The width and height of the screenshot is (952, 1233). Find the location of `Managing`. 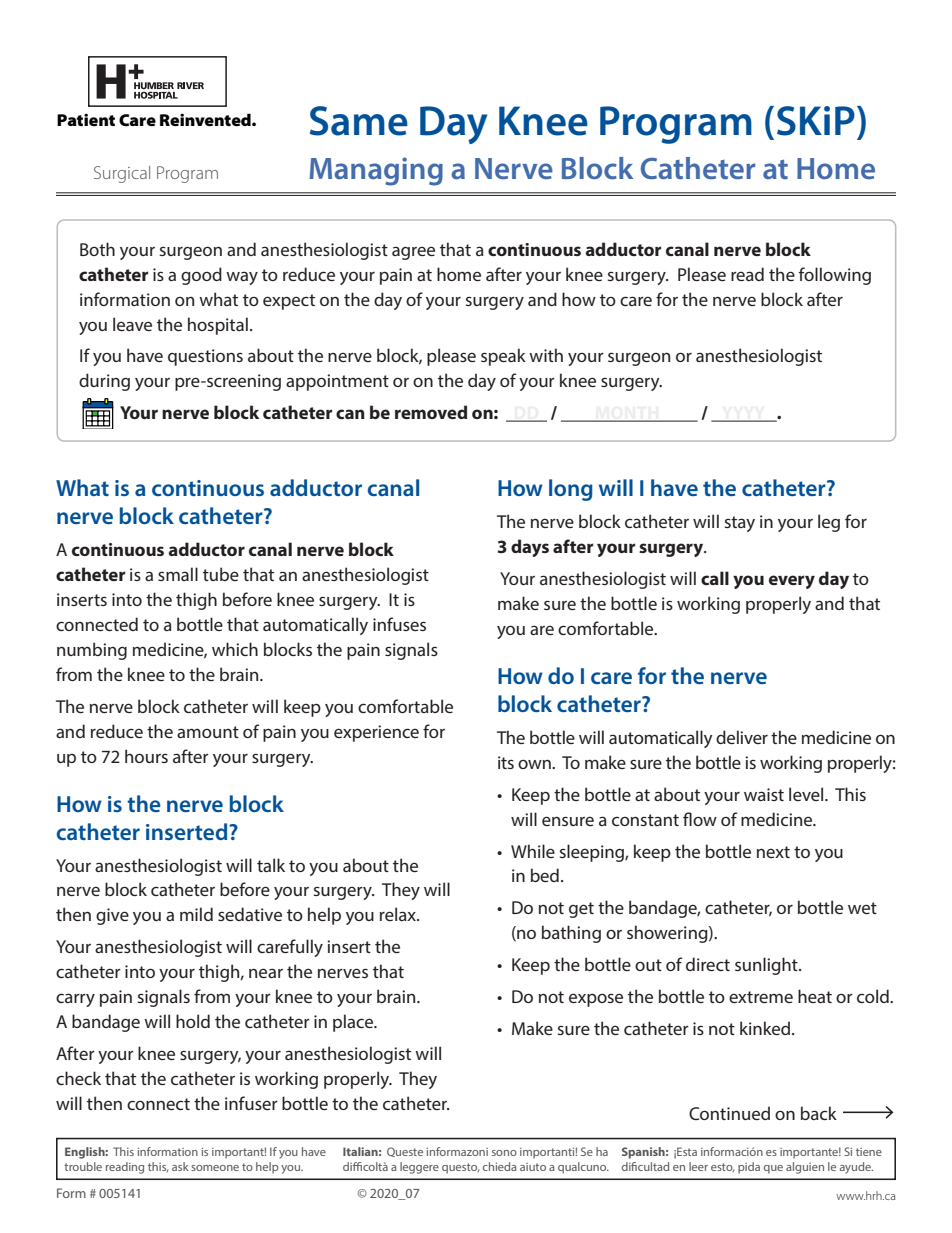

Managing is located at coordinates (376, 171).
